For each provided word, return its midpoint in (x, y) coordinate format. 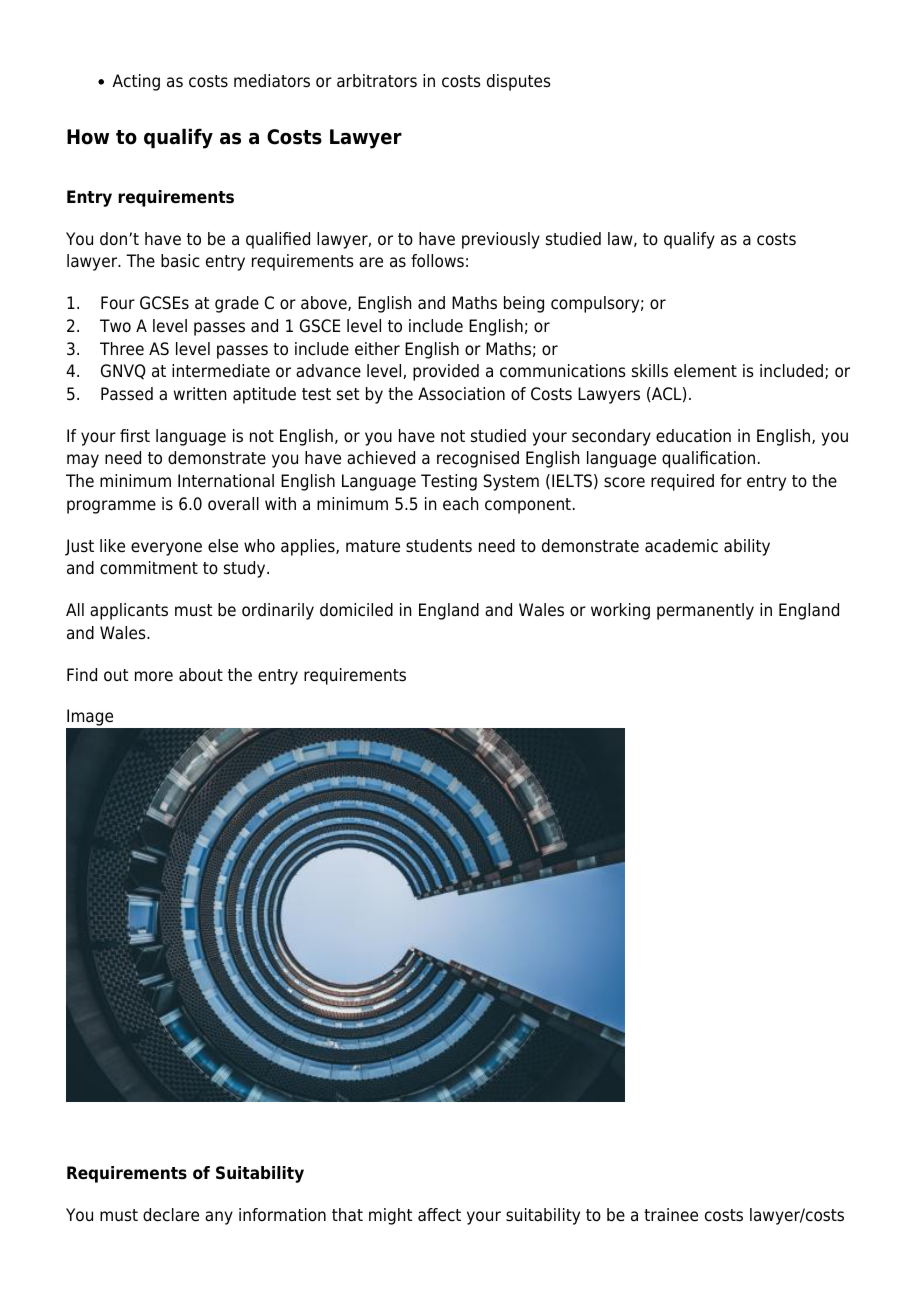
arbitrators (377, 81)
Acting (136, 82)
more (154, 676)
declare (171, 1215)
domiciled (356, 610)
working (620, 611)
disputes (519, 82)
